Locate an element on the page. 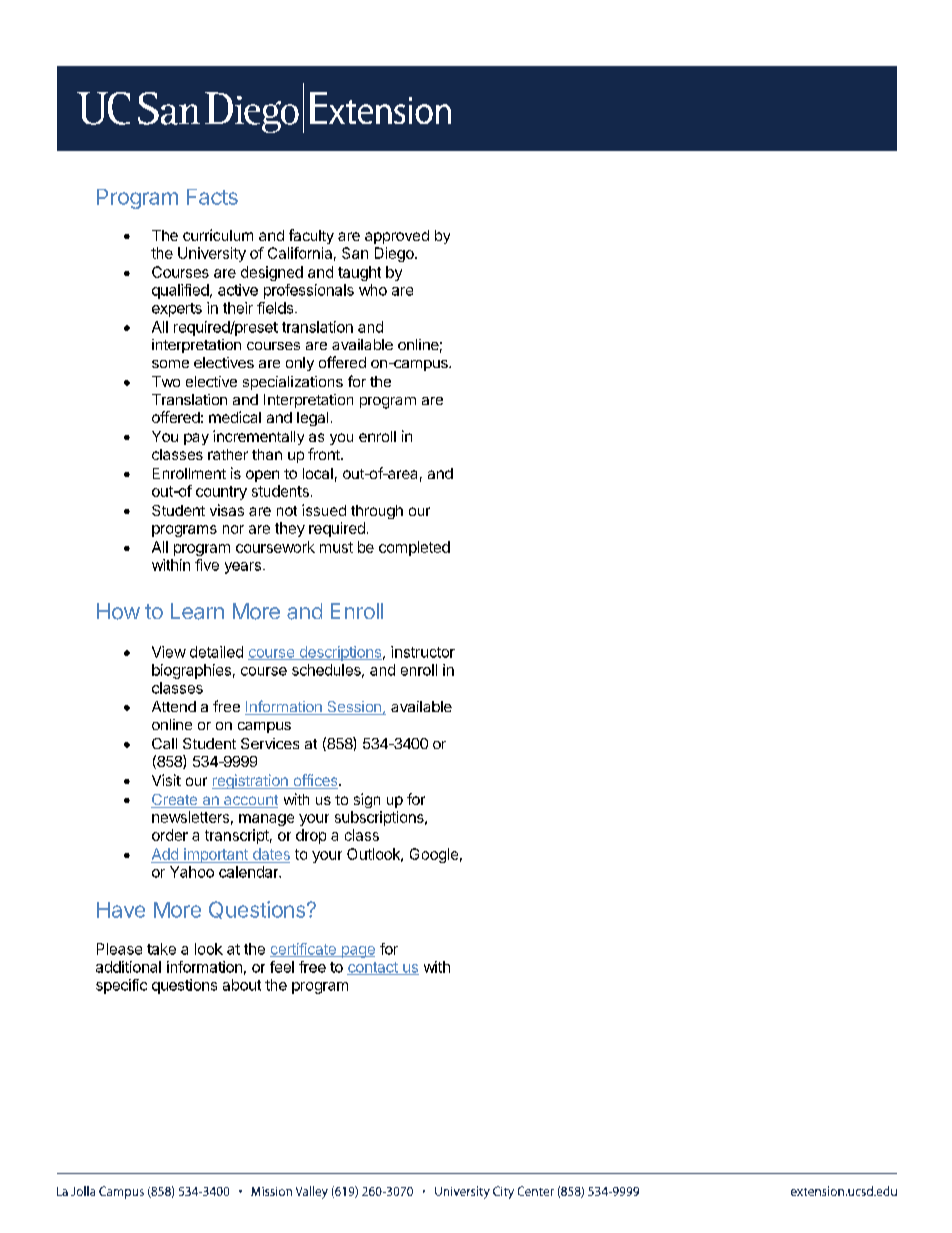 This page has height=1233, width=952. Attend is located at coordinates (174, 706).
